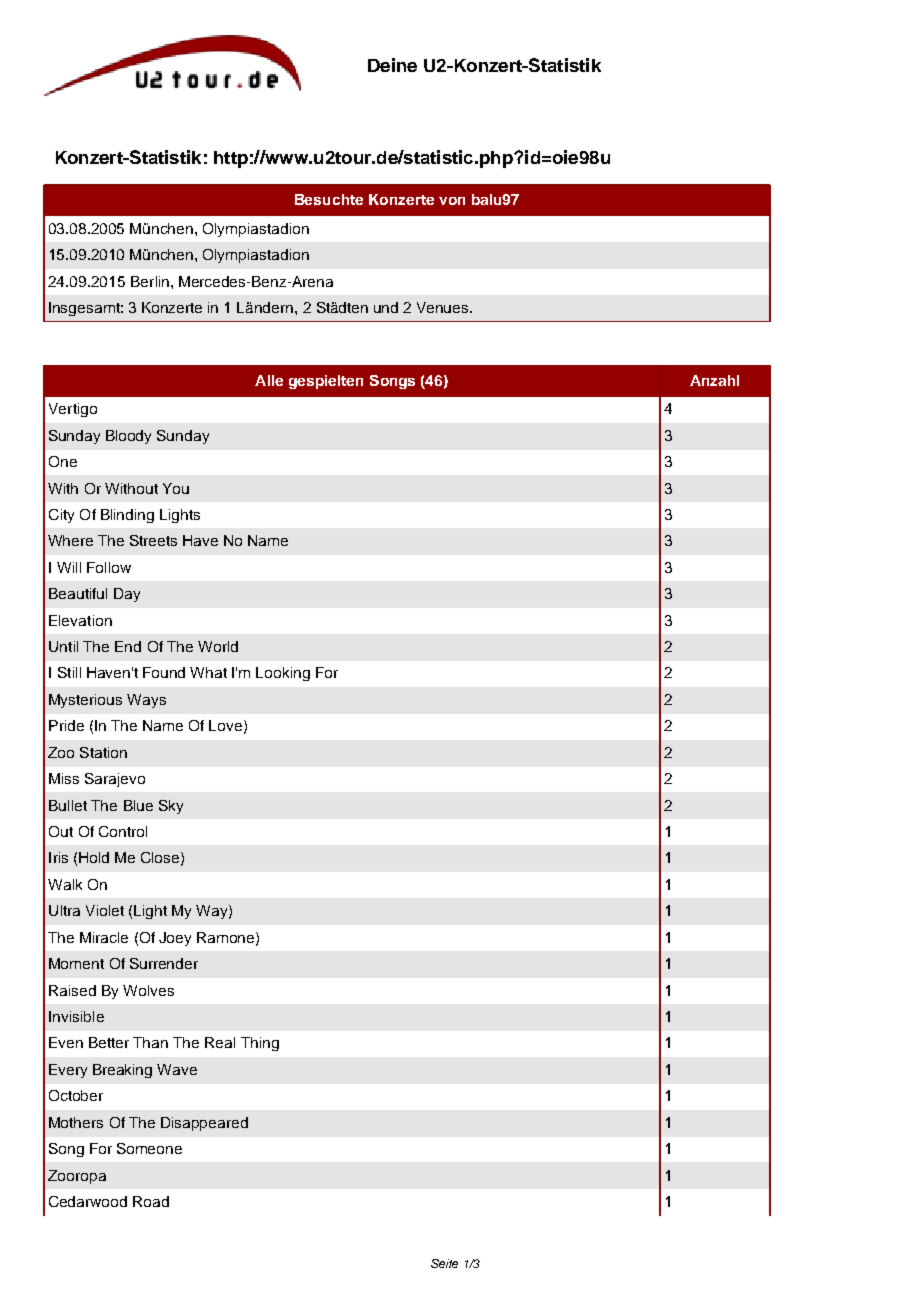  What do you see at coordinates (151, 281) in the image?
I see `Berlin` at bounding box center [151, 281].
